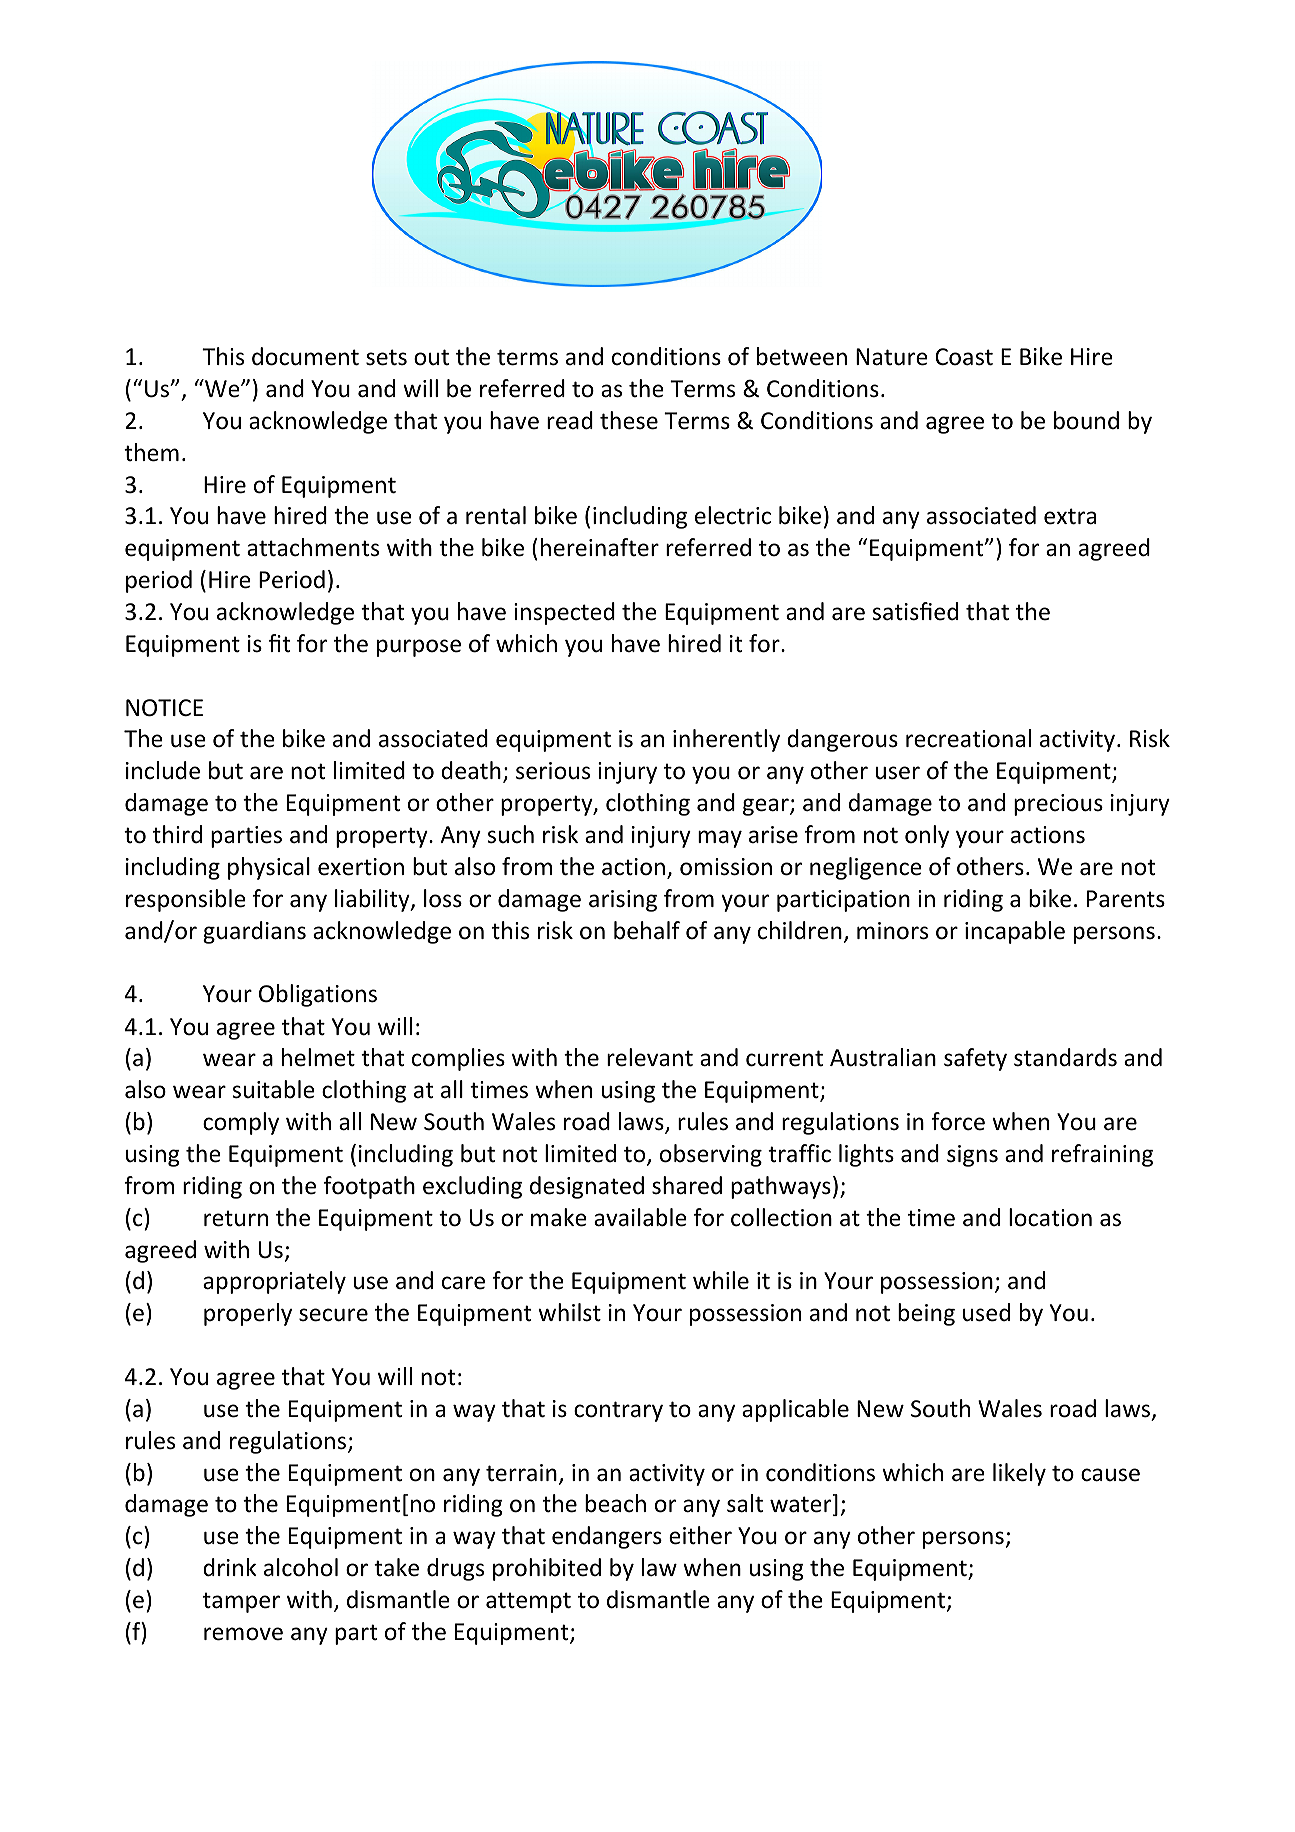 The height and width of the page is (1832, 1295). Describe the element at coordinates (305, 356) in the page. I see `document` at that location.
